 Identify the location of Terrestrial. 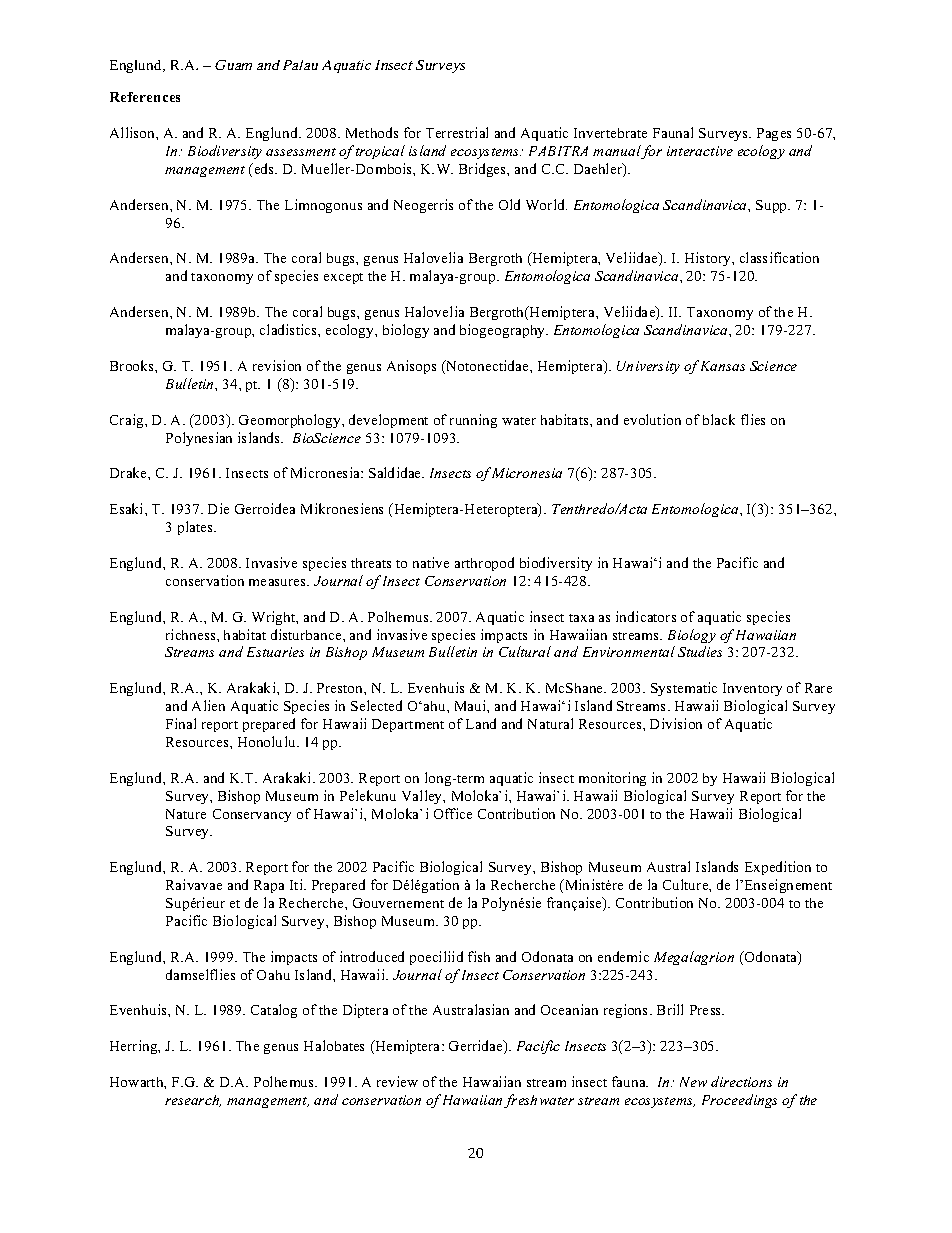
(457, 132).
